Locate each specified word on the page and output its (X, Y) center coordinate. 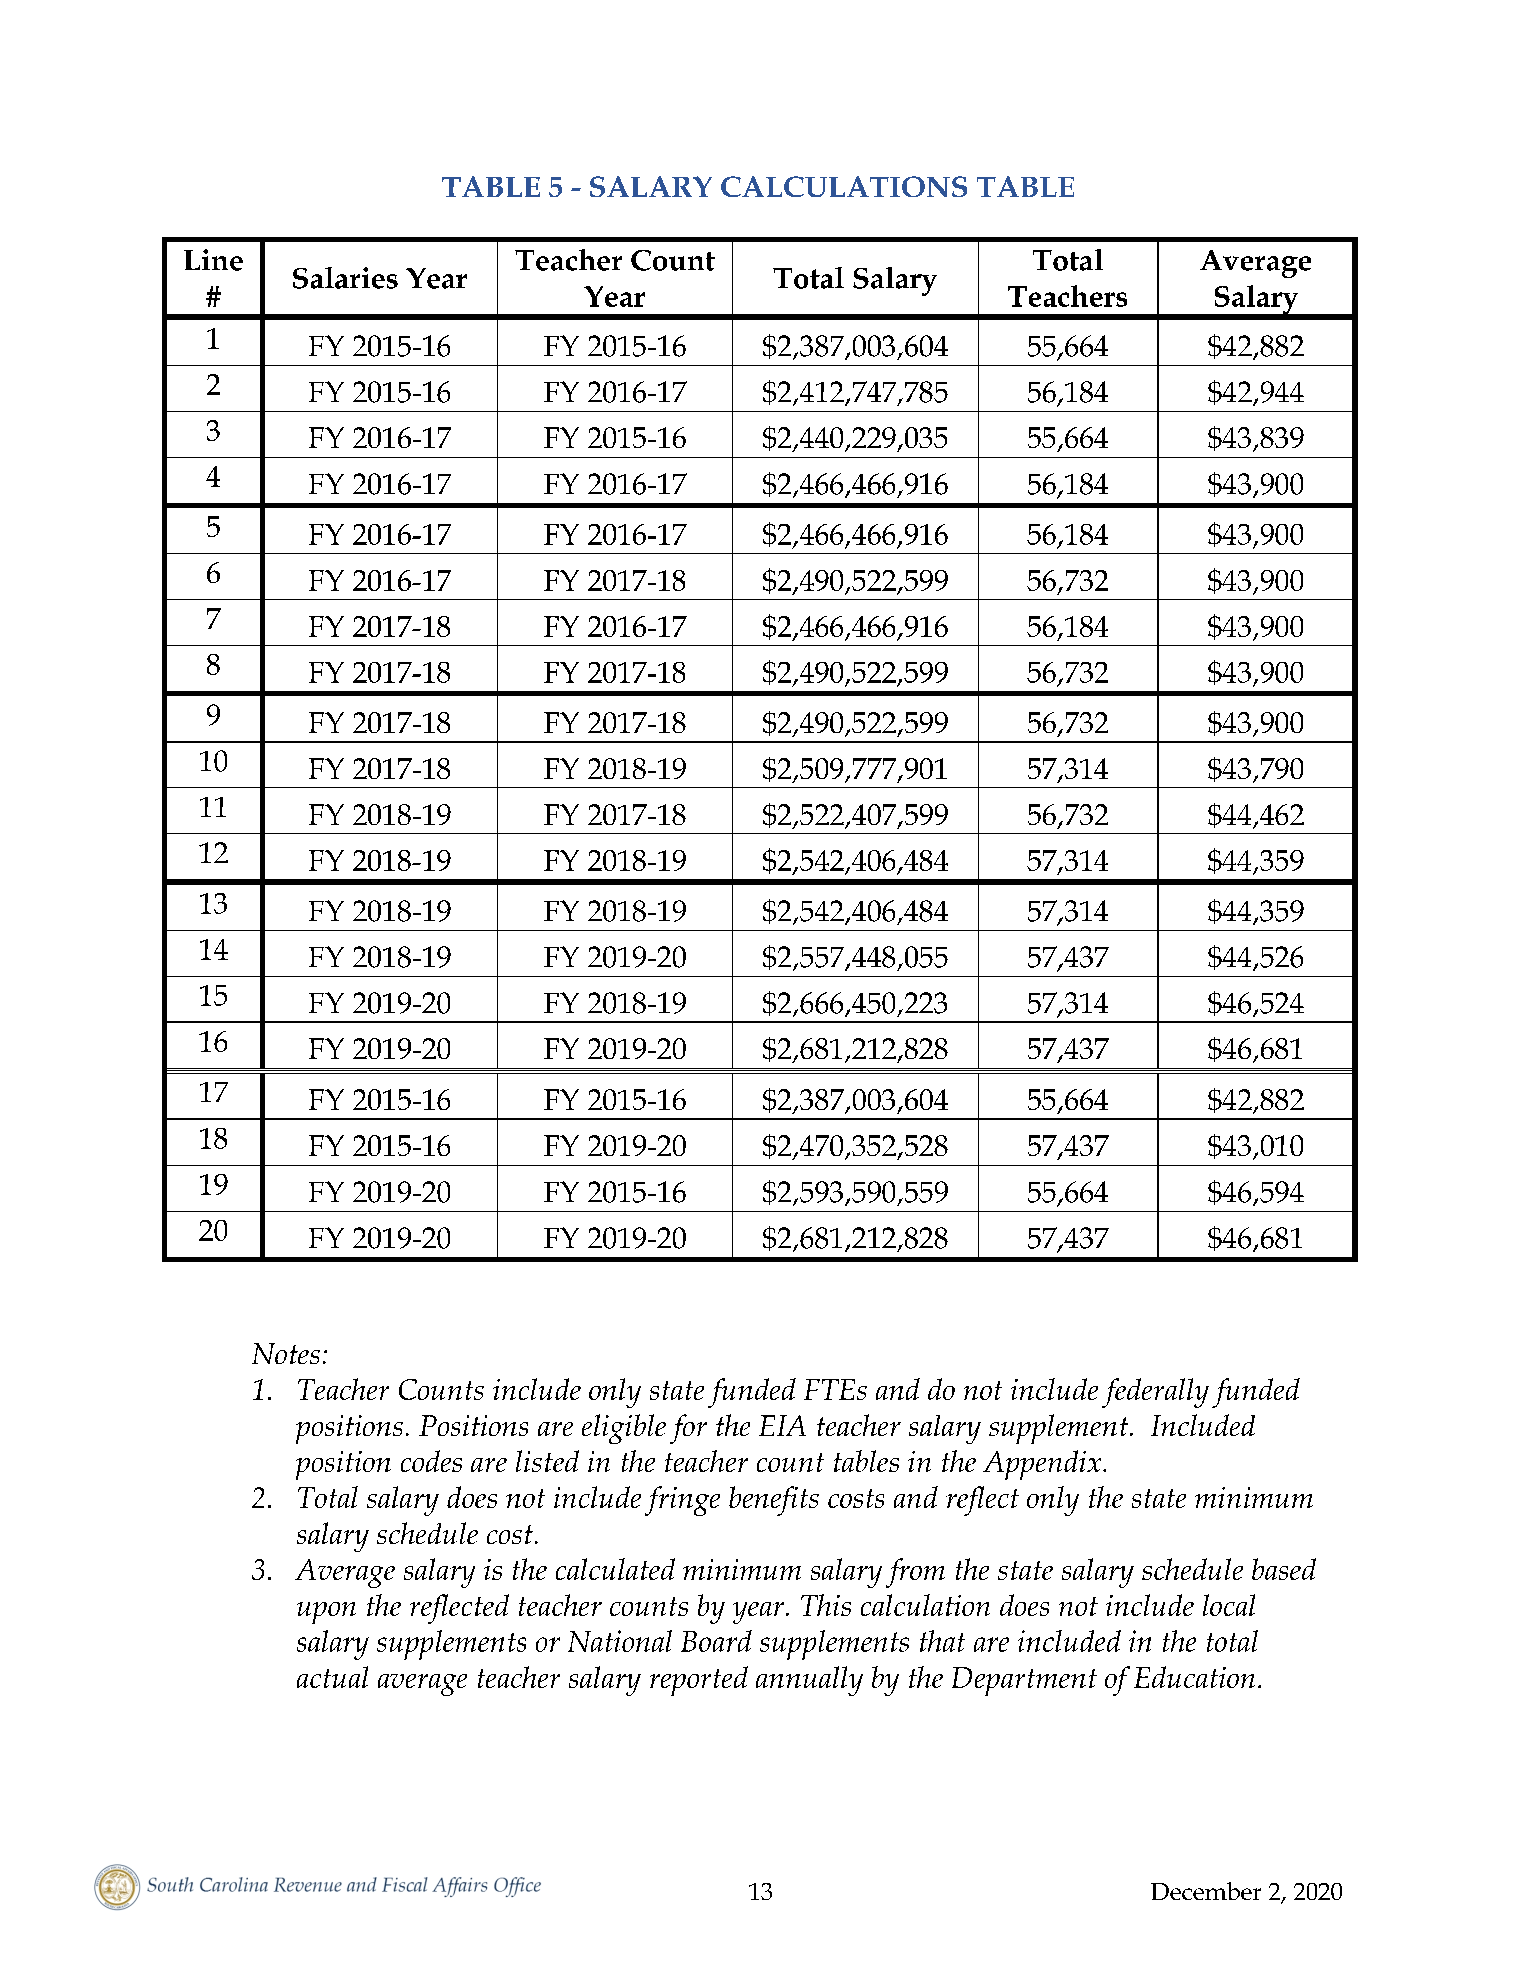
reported (699, 1681)
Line (213, 260)
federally (1155, 1393)
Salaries (345, 278)
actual (332, 1677)
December (1206, 1891)
